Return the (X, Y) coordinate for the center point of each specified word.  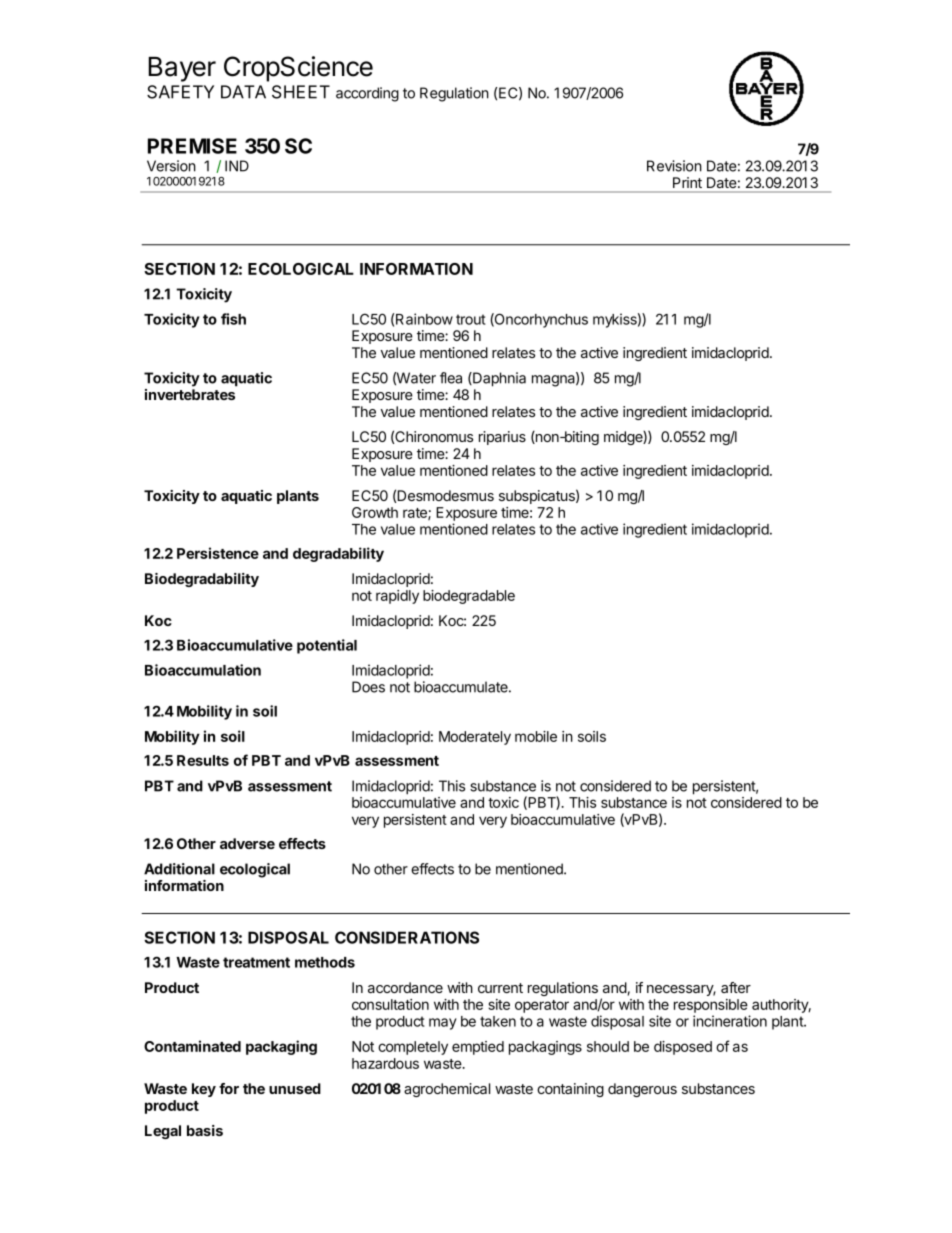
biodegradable (469, 597)
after (736, 987)
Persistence (218, 553)
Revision (674, 166)
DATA (243, 92)
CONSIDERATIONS (407, 937)
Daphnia (498, 379)
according (367, 94)
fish (233, 319)
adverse (247, 843)
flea (451, 378)
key (204, 1090)
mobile (536, 736)
